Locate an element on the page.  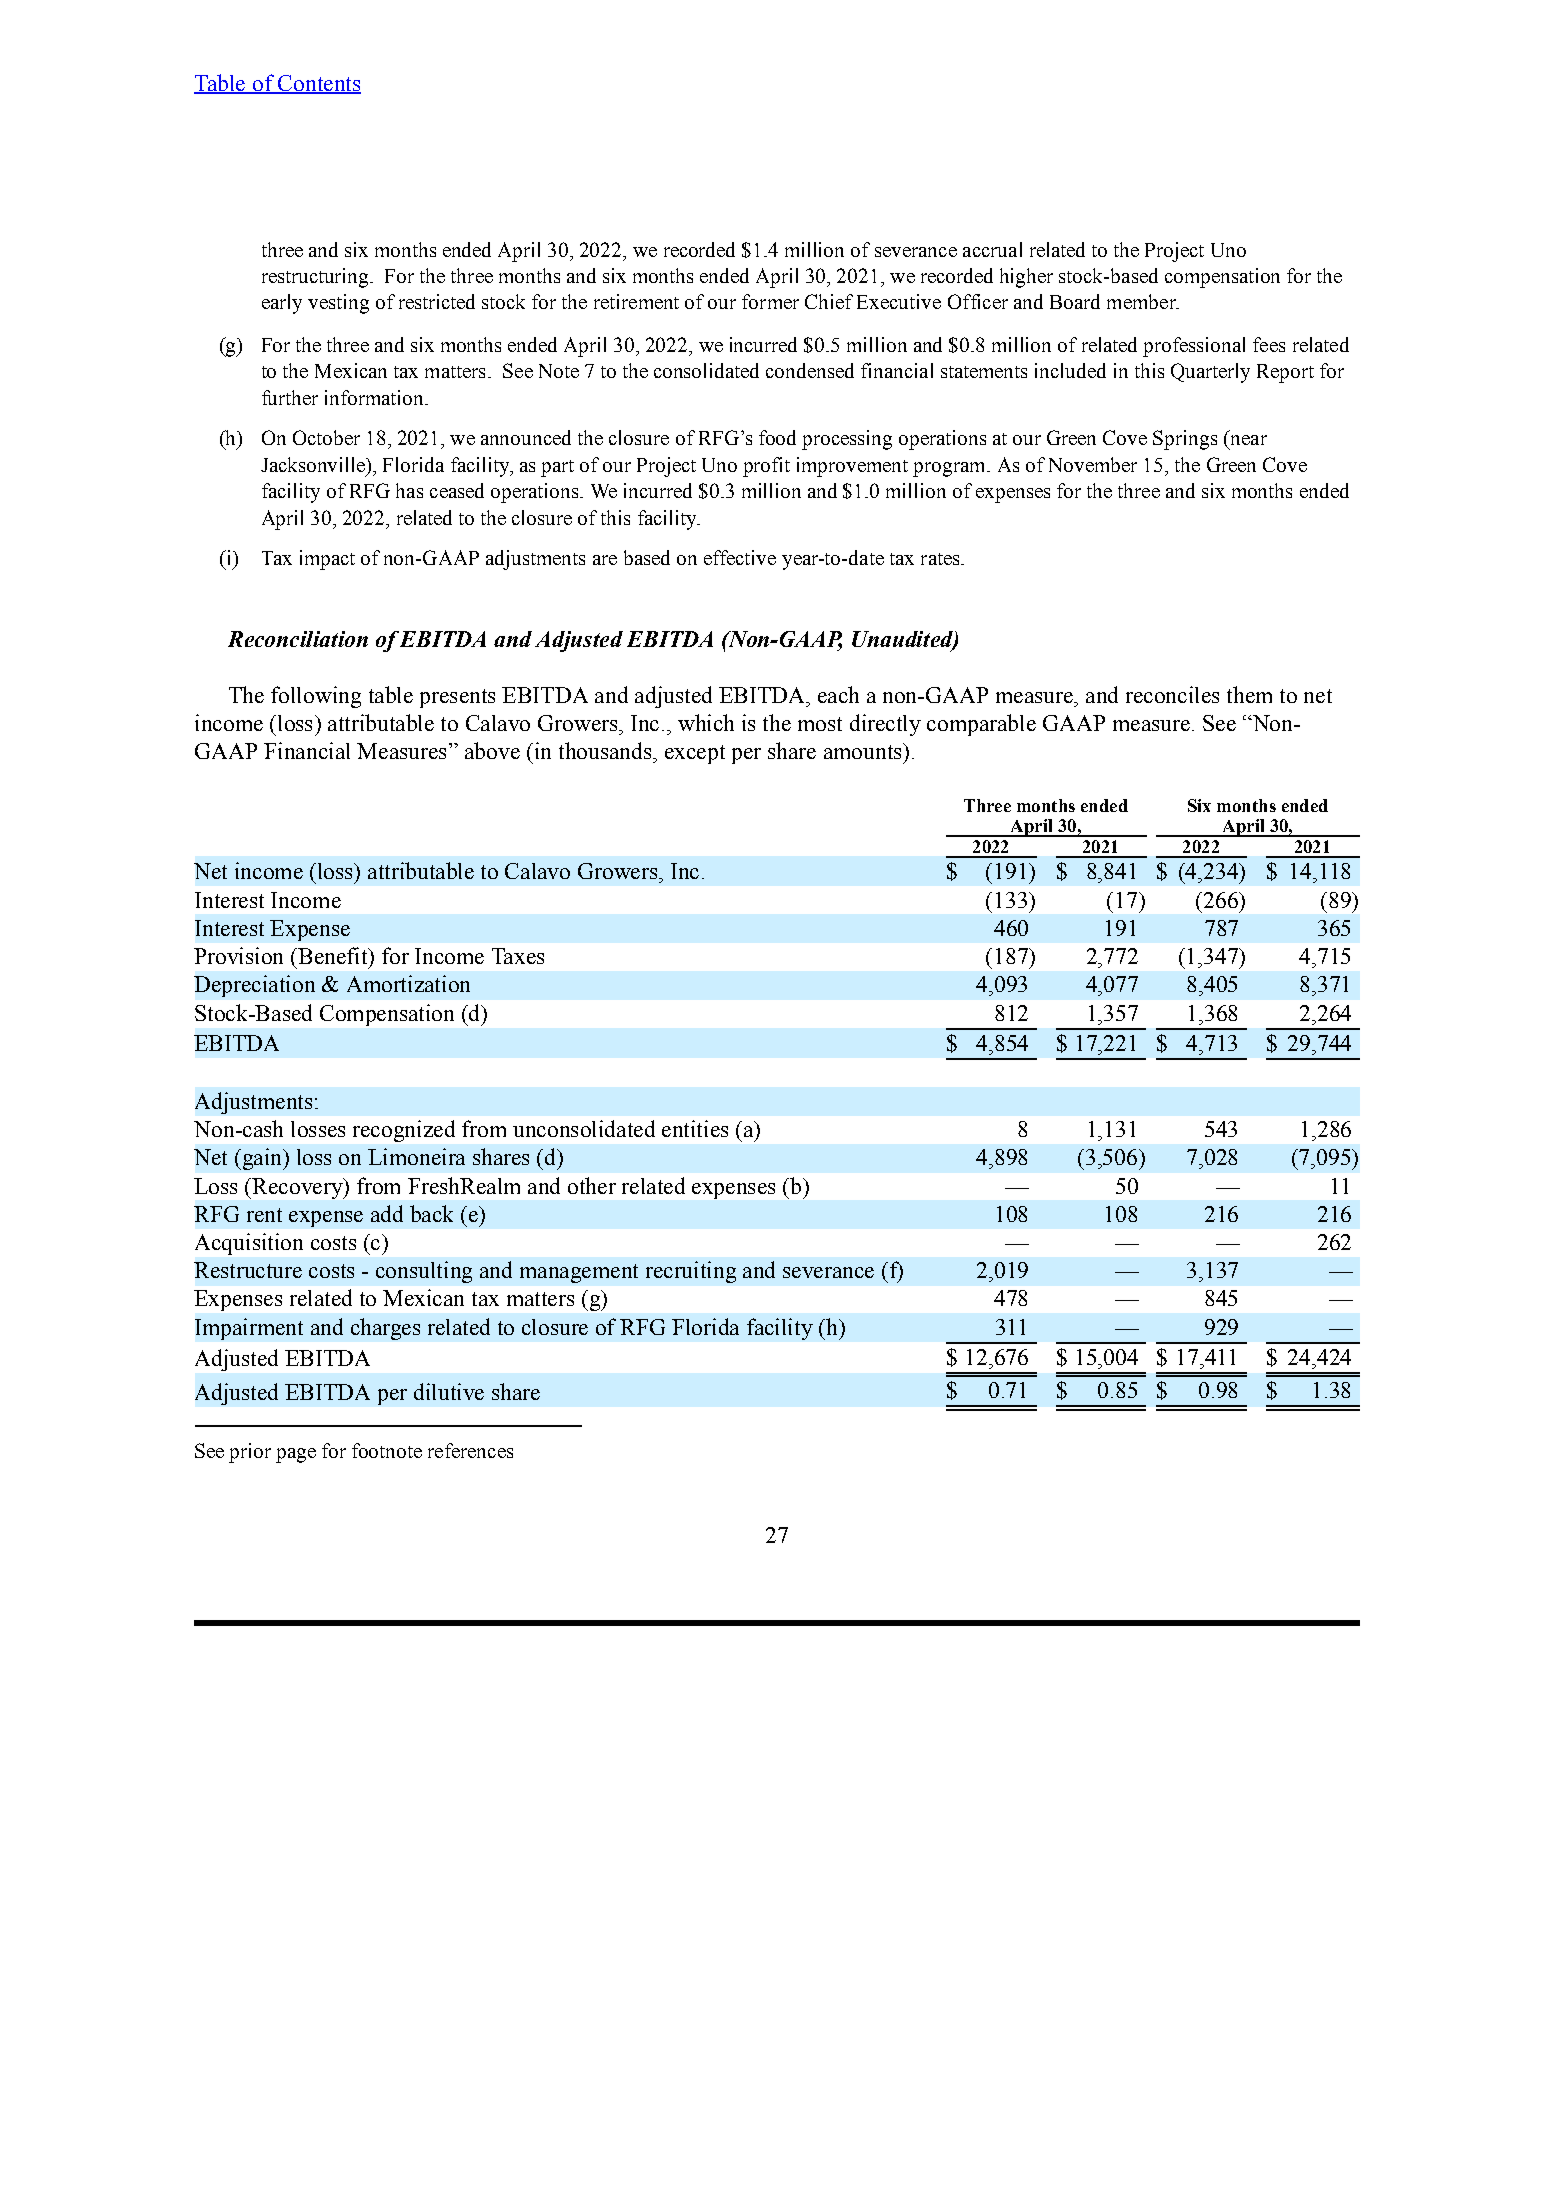
November is located at coordinates (1093, 464).
